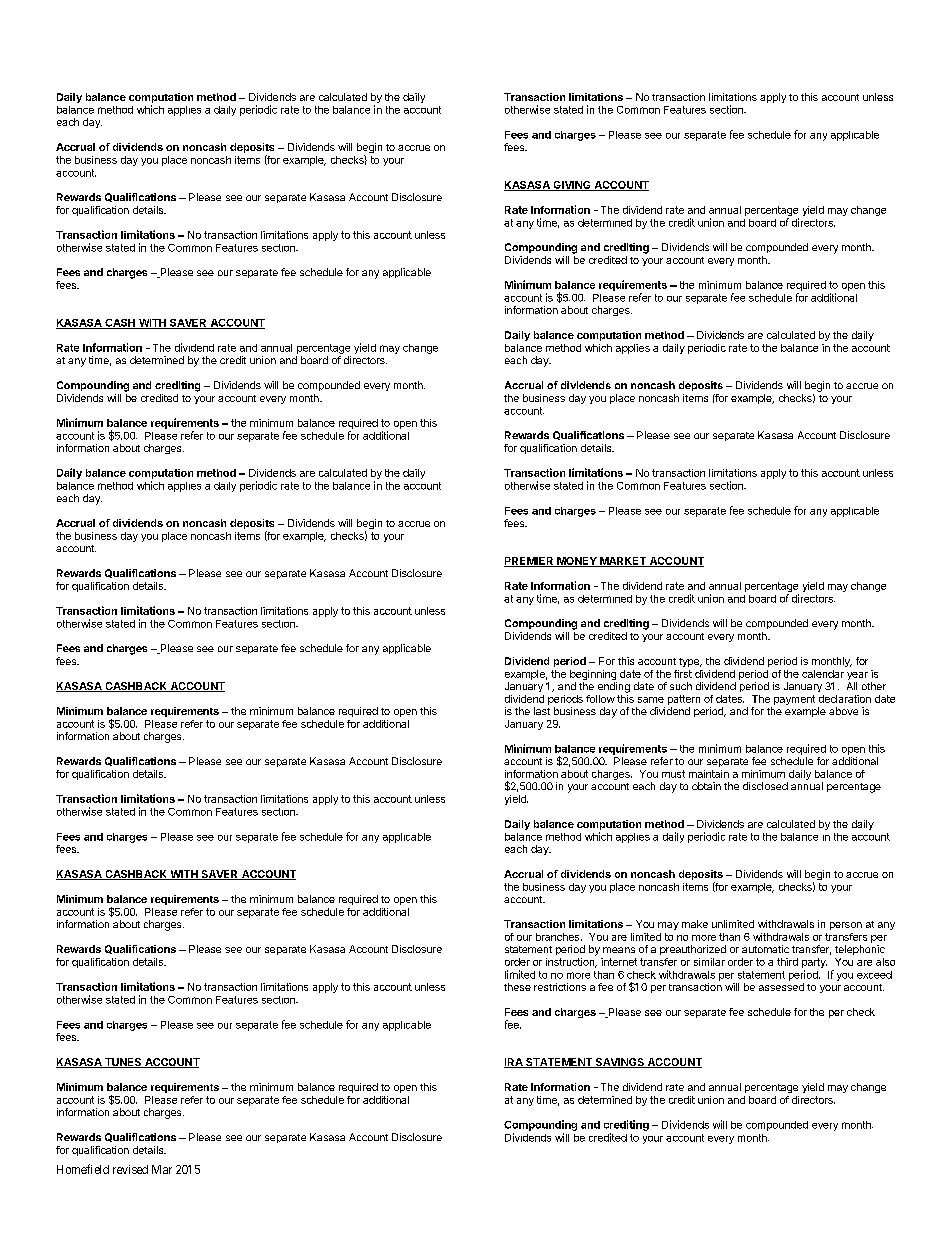 This page has height=1233, width=952. Describe the element at coordinates (623, 562) in the page. I see `MARKET` at that location.
